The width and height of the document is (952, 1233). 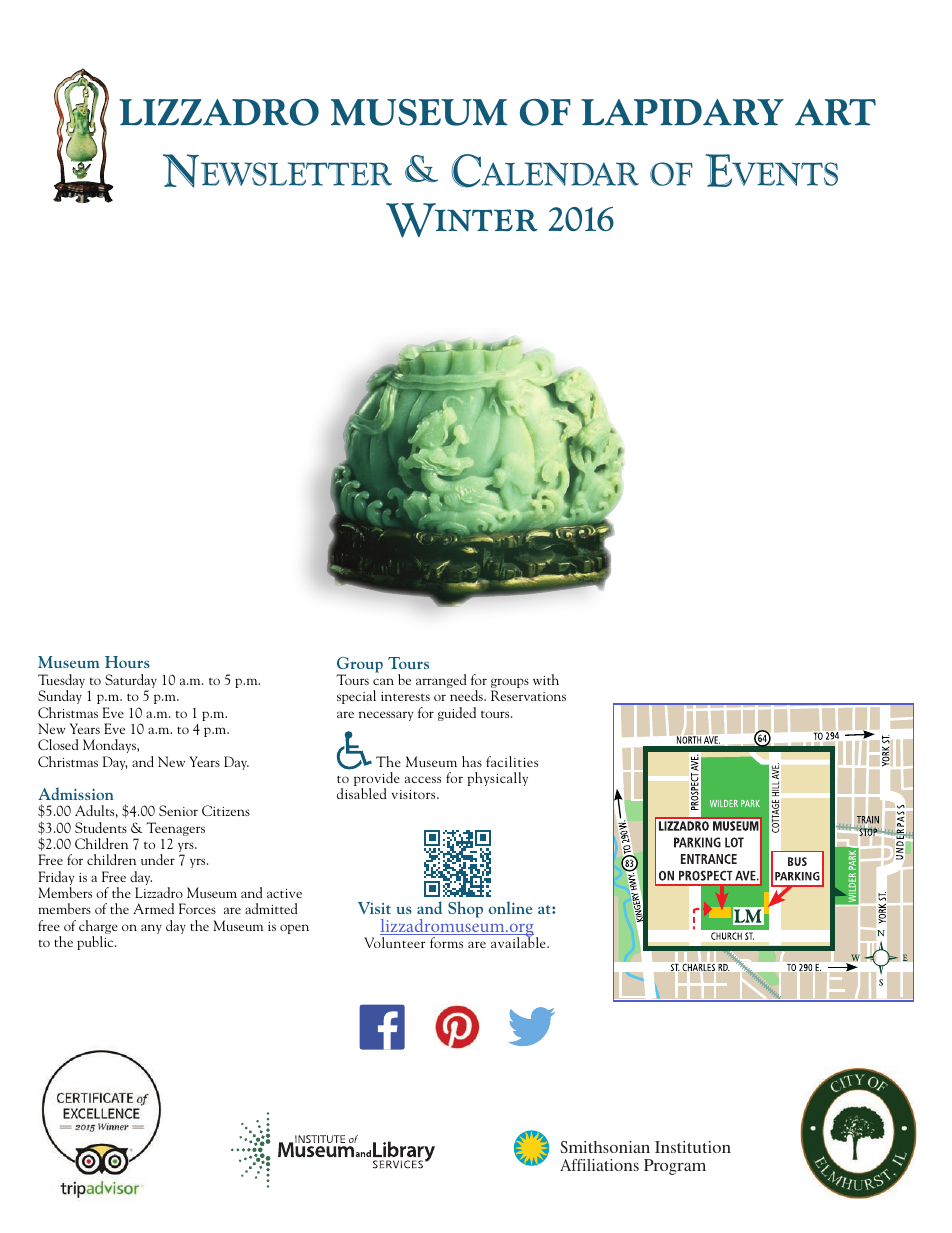 I want to click on with, so click(x=546, y=679).
